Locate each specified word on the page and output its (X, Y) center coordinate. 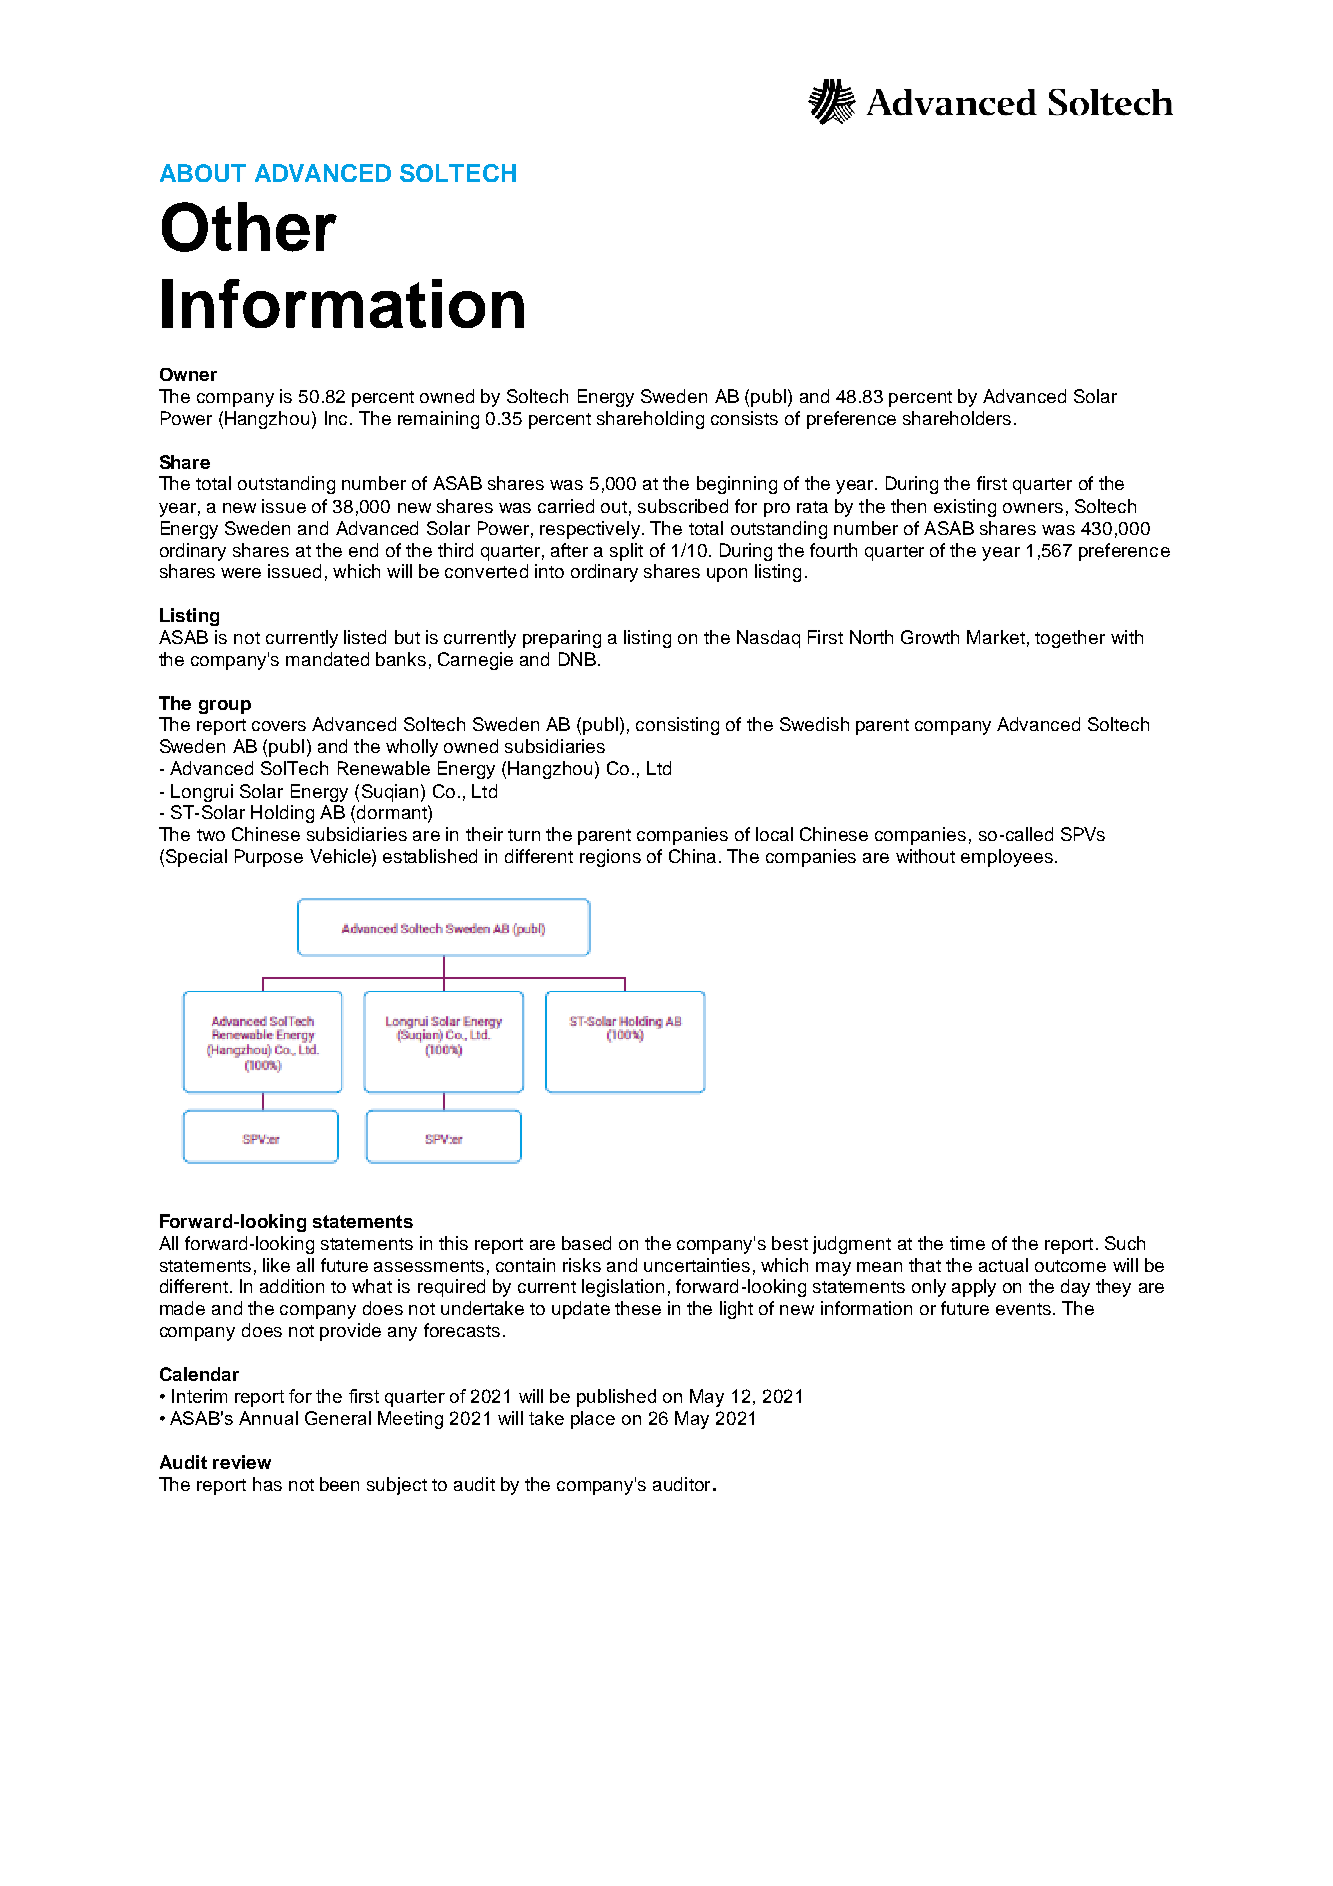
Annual (268, 1418)
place (593, 1420)
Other (249, 227)
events (1023, 1309)
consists (744, 418)
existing (965, 508)
